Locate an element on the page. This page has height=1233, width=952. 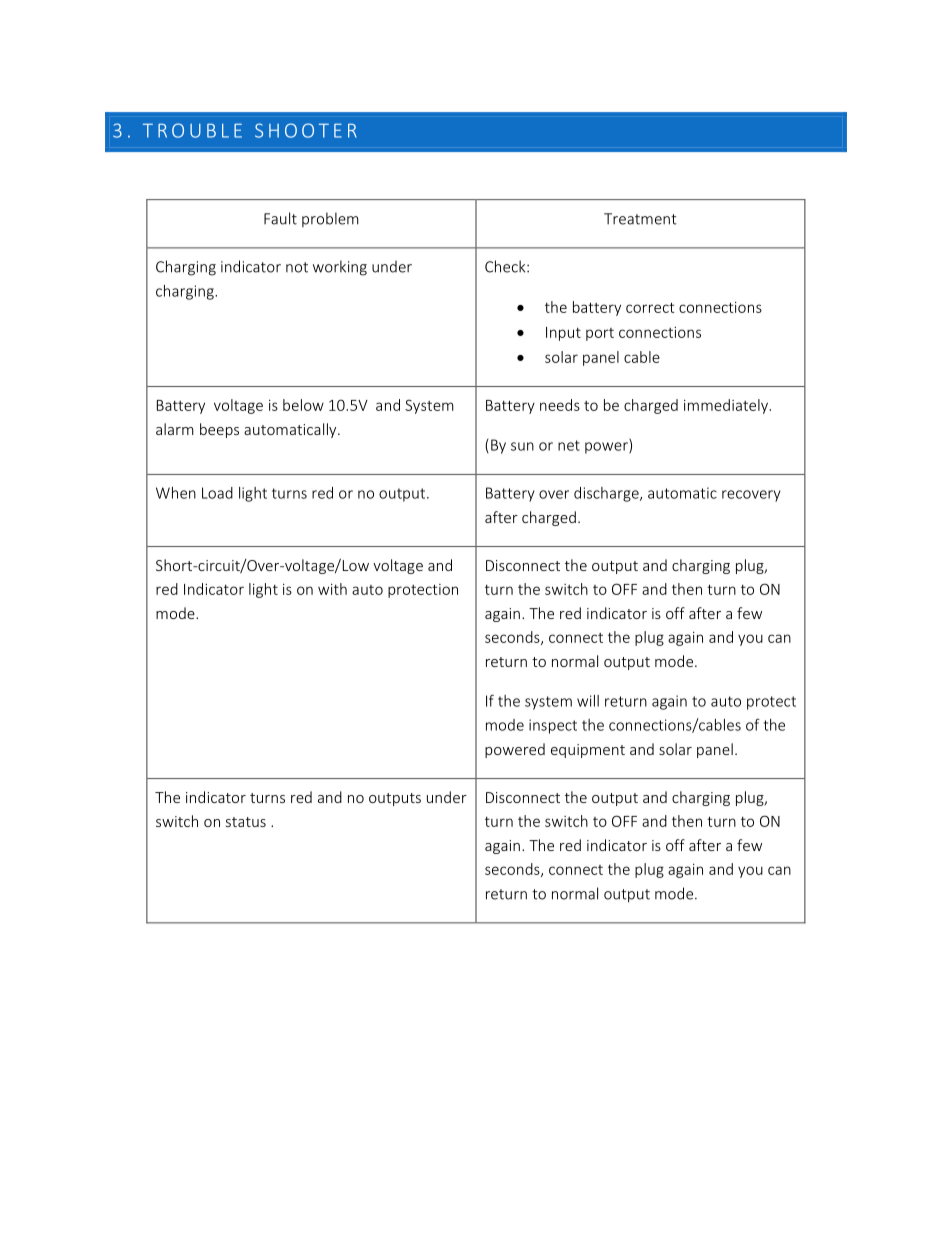
discharge is located at coordinates (607, 494).
